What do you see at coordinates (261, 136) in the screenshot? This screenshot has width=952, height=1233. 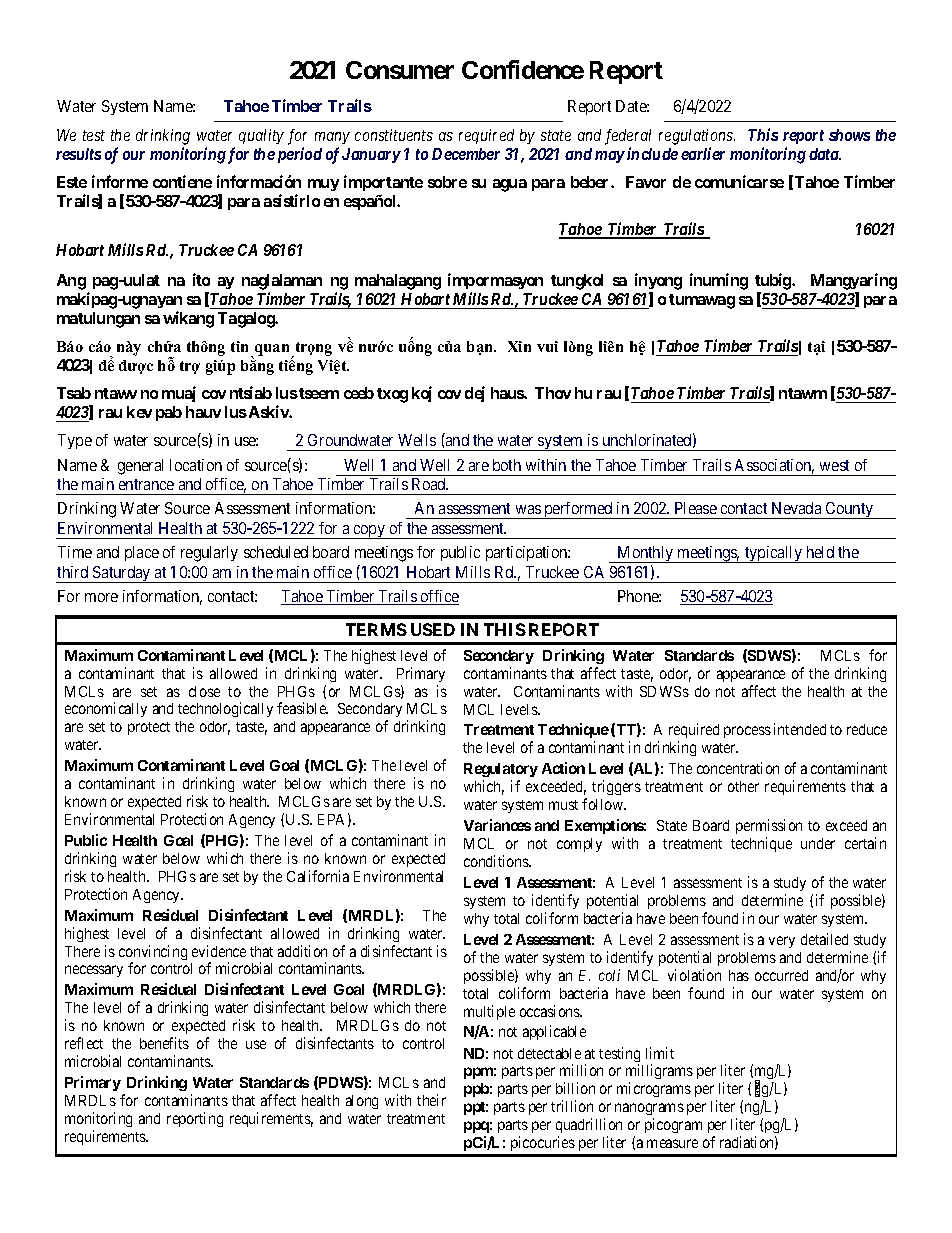 I see `quality` at bounding box center [261, 136].
